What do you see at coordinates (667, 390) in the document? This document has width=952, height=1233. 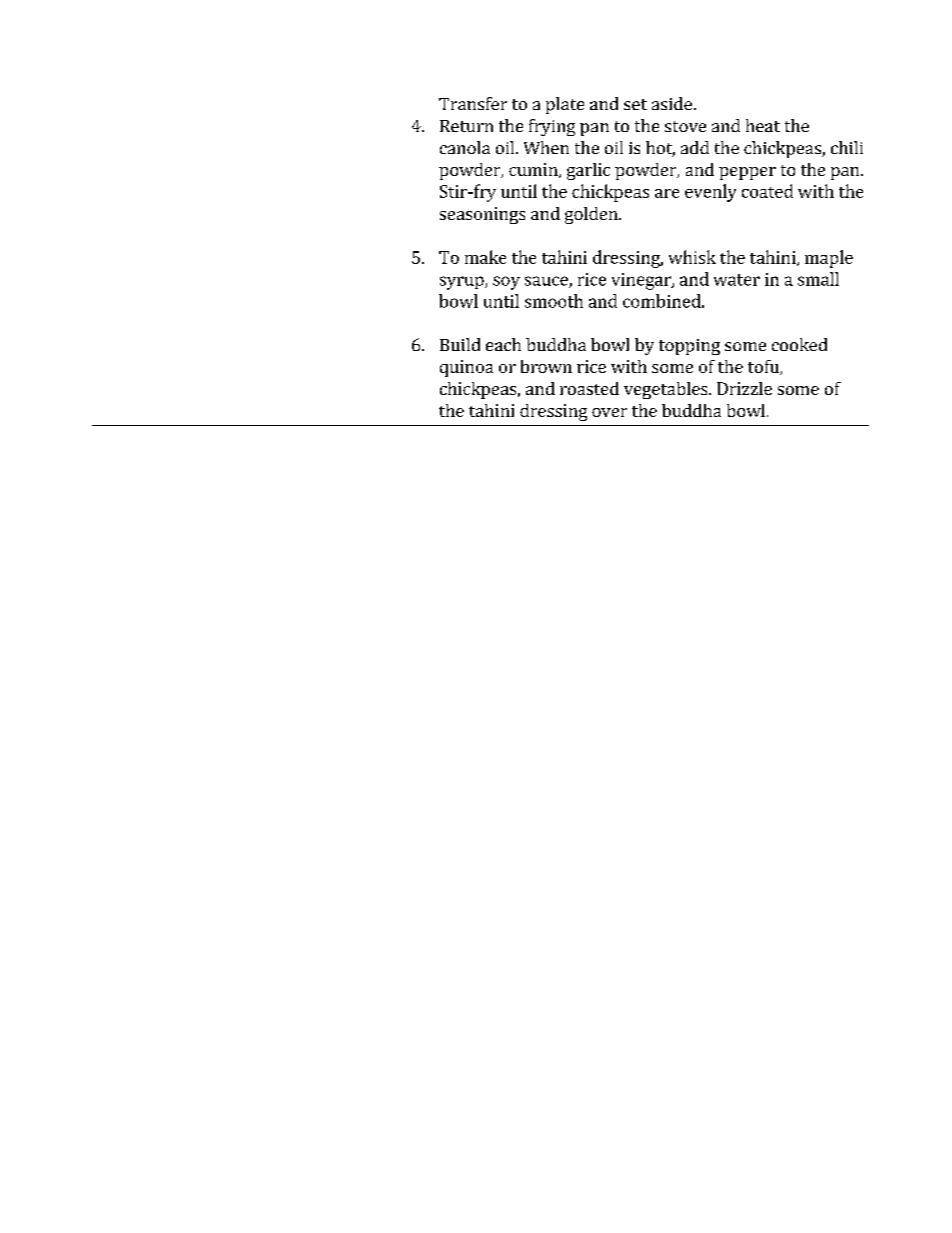 I see `vegetables` at bounding box center [667, 390].
